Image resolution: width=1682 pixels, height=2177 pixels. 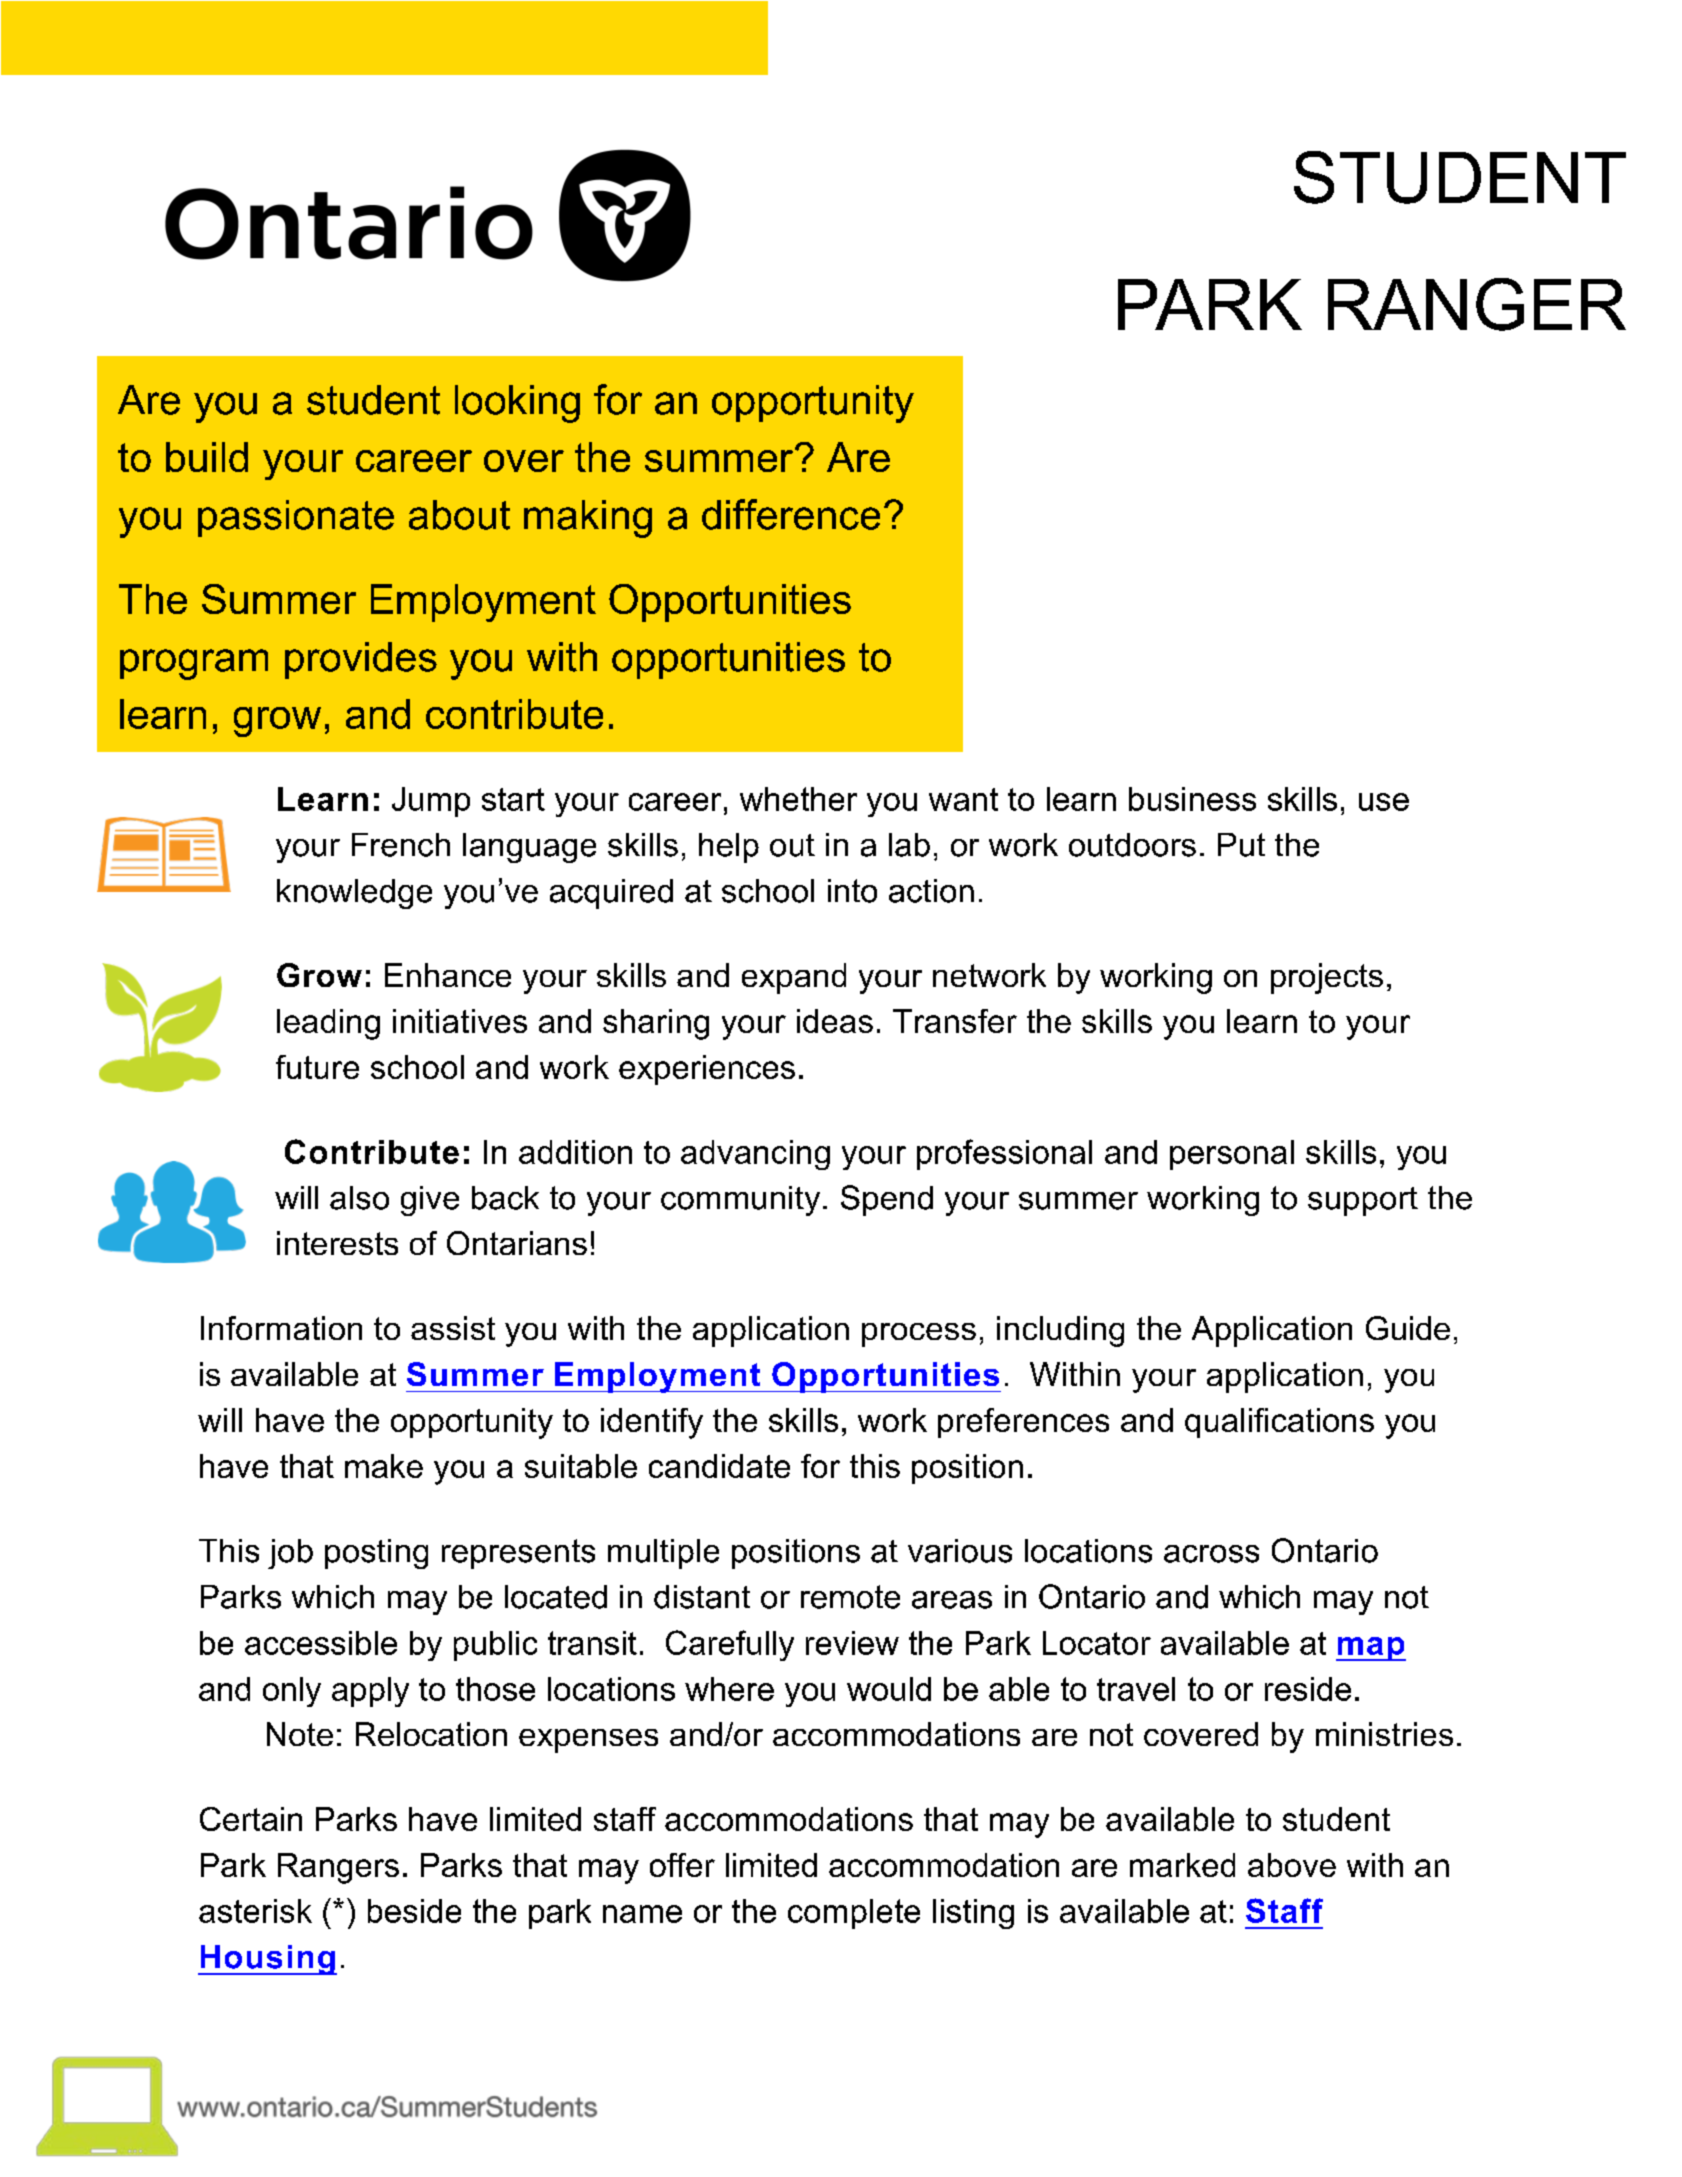 What do you see at coordinates (1232, 1155) in the page?
I see `personal` at bounding box center [1232, 1155].
